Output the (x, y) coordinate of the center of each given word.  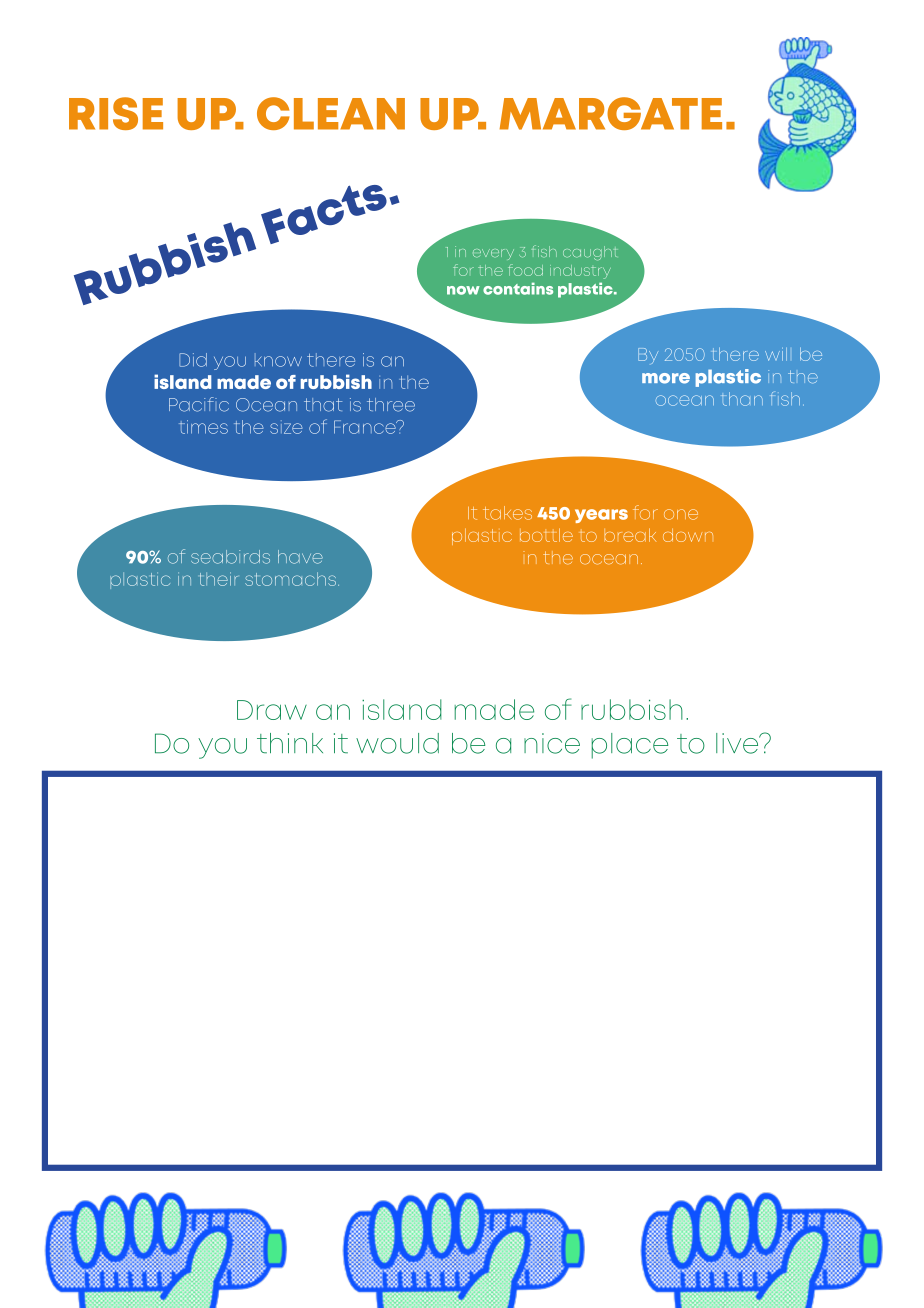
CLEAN (331, 113)
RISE (116, 113)
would (397, 743)
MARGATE (611, 113)
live (738, 743)
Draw (272, 710)
